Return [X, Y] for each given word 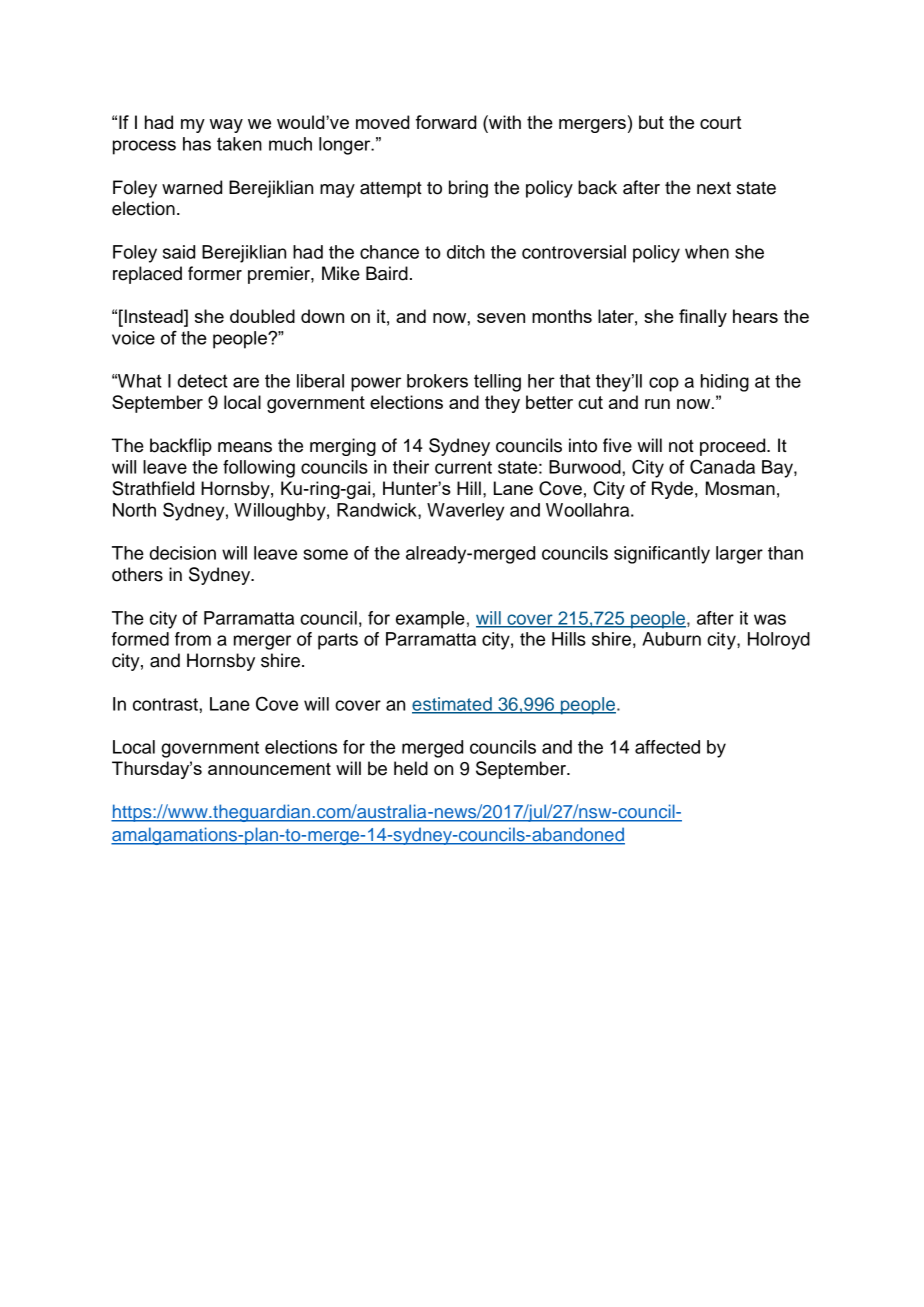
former [215, 273]
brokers [437, 381]
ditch [466, 252]
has [197, 144]
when [707, 252]
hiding [725, 383]
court [720, 122]
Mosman [740, 488]
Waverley [466, 512]
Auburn [671, 639]
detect [202, 381]
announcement [269, 769]
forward [446, 122]
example [430, 620]
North [134, 510]
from [193, 639]
